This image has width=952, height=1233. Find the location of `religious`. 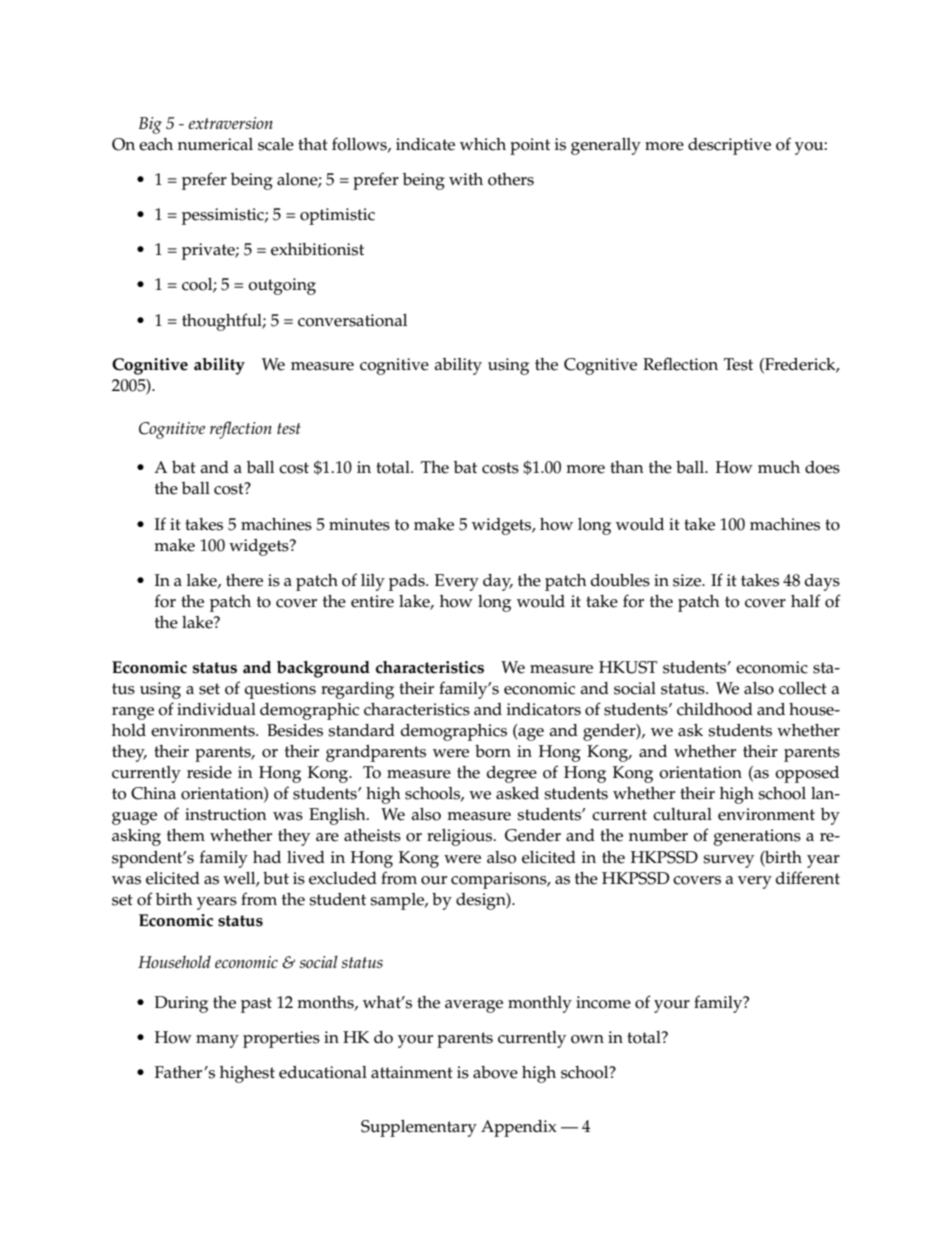

religious is located at coordinates (461, 837).
